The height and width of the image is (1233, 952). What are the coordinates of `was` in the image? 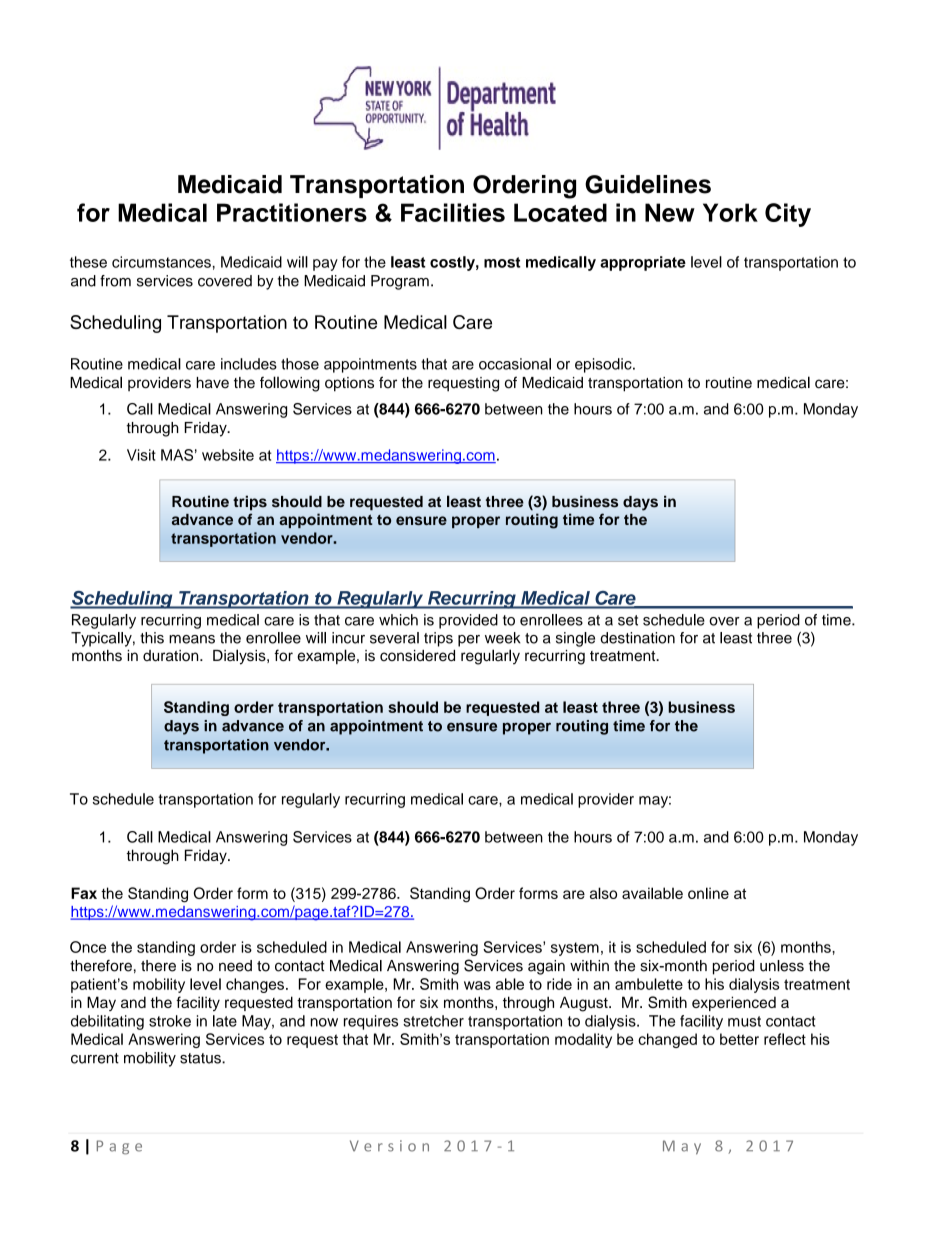 It's located at (477, 985).
